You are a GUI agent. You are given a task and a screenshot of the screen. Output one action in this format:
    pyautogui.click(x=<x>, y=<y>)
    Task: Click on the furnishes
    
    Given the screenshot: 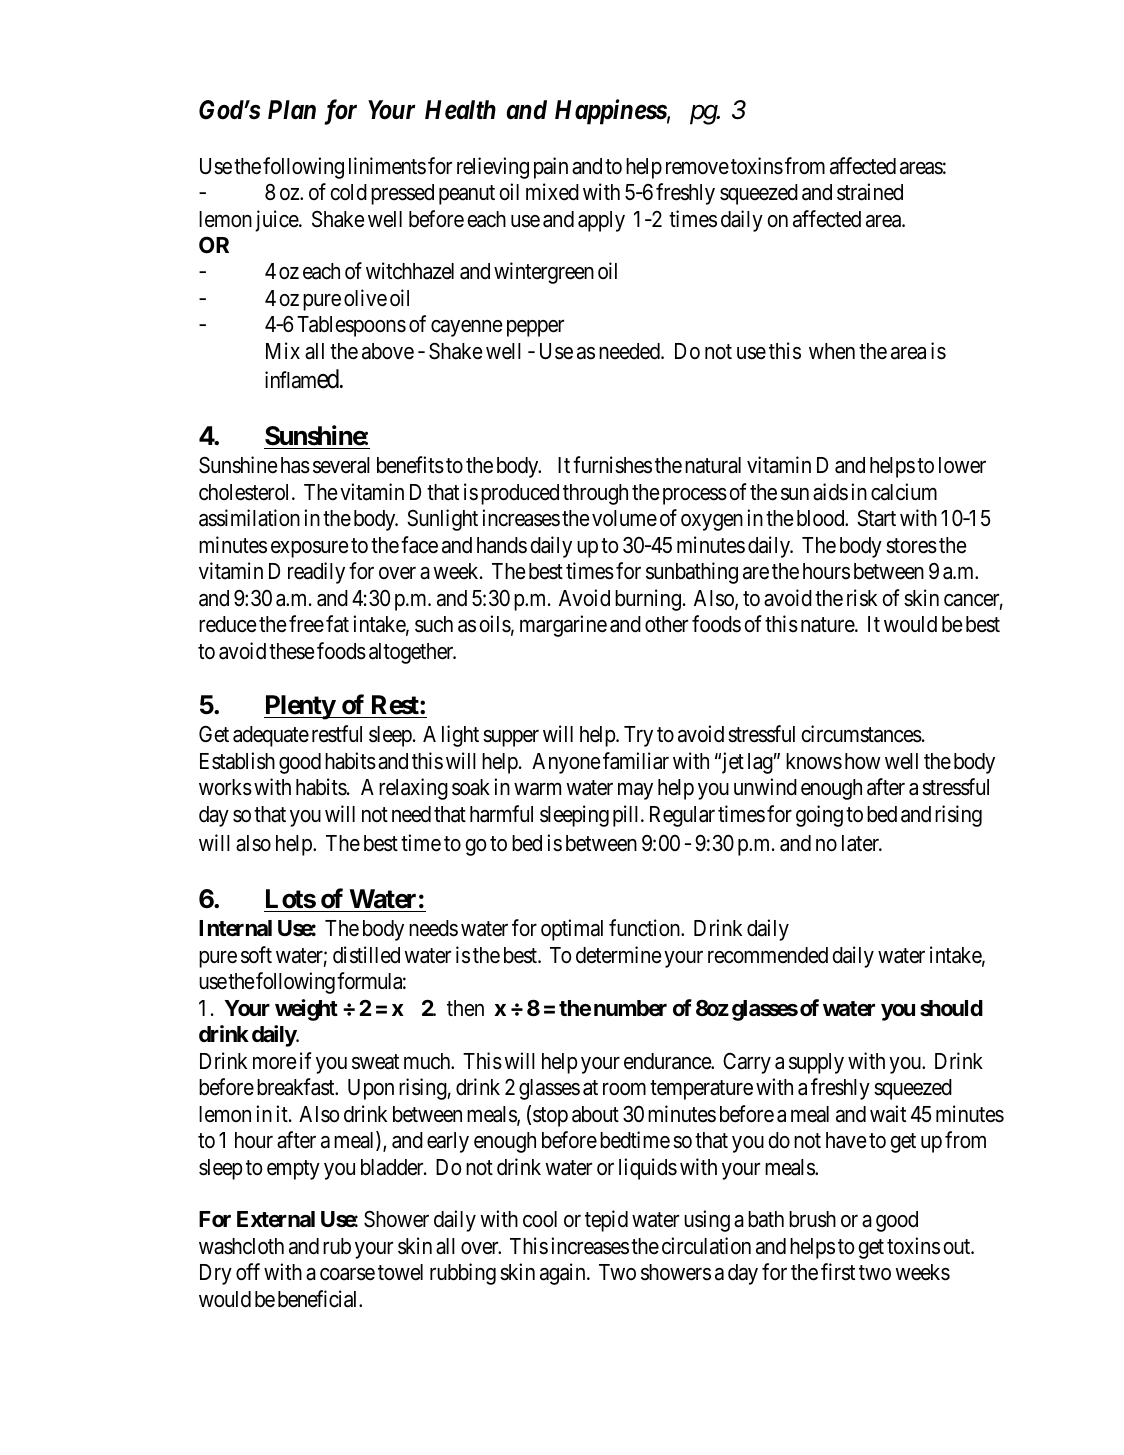 What is the action you would take?
    pyautogui.click(x=612, y=465)
